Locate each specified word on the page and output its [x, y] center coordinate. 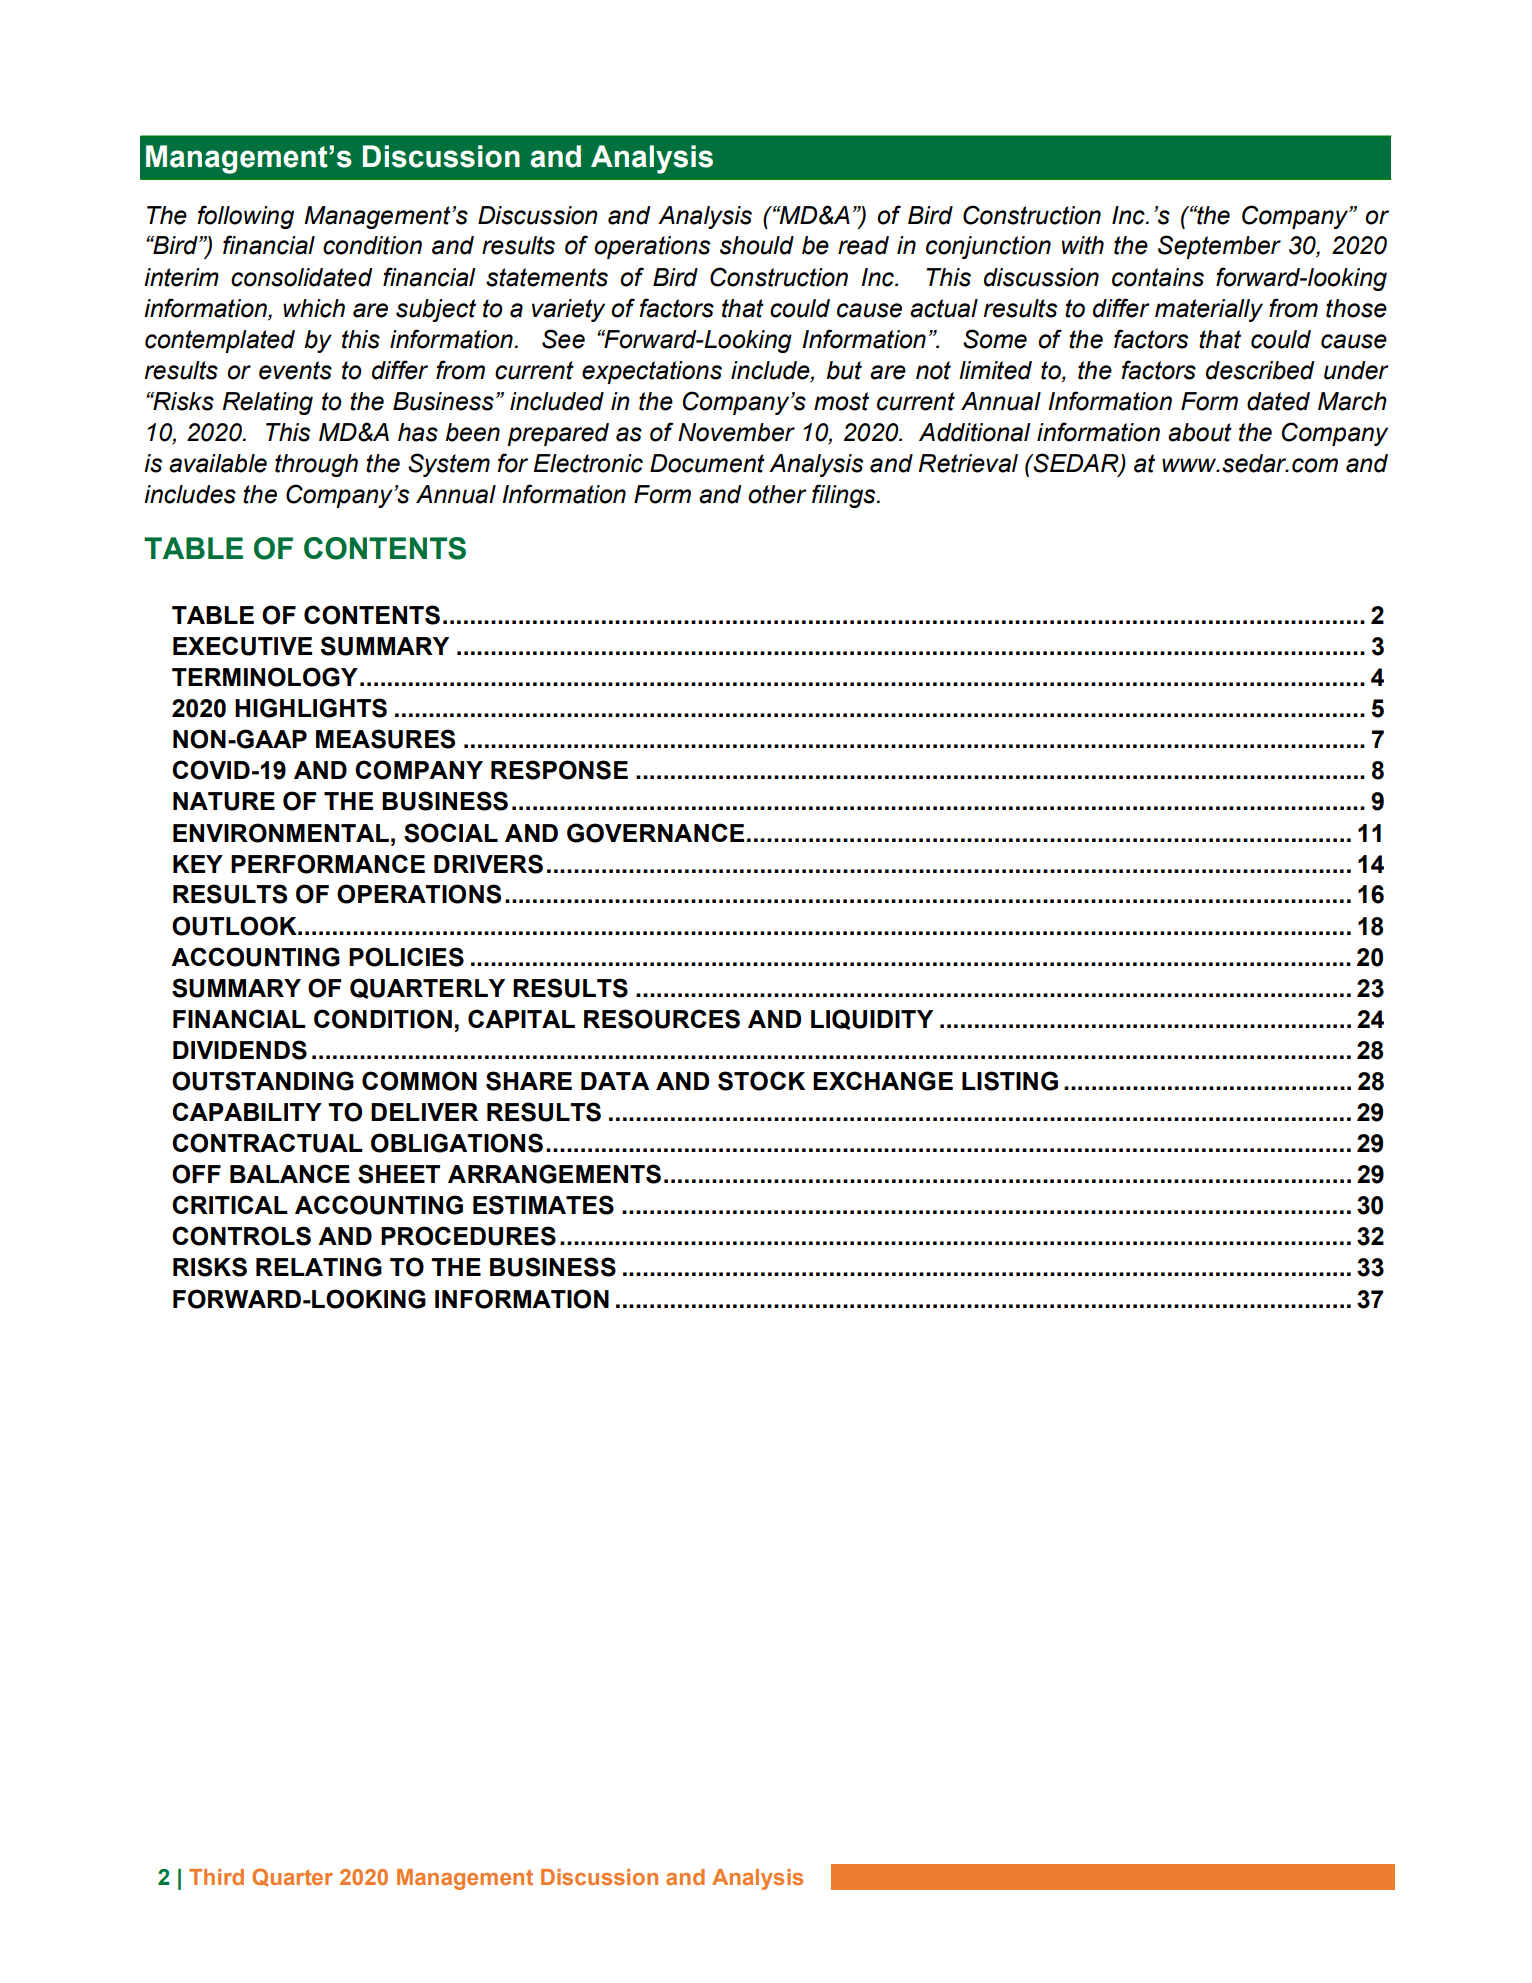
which [314, 308]
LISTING [1010, 1081]
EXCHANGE [883, 1081]
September [1219, 247]
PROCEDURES [468, 1236]
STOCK [761, 1081]
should [757, 245]
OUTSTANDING [263, 1081]
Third [216, 1877]
